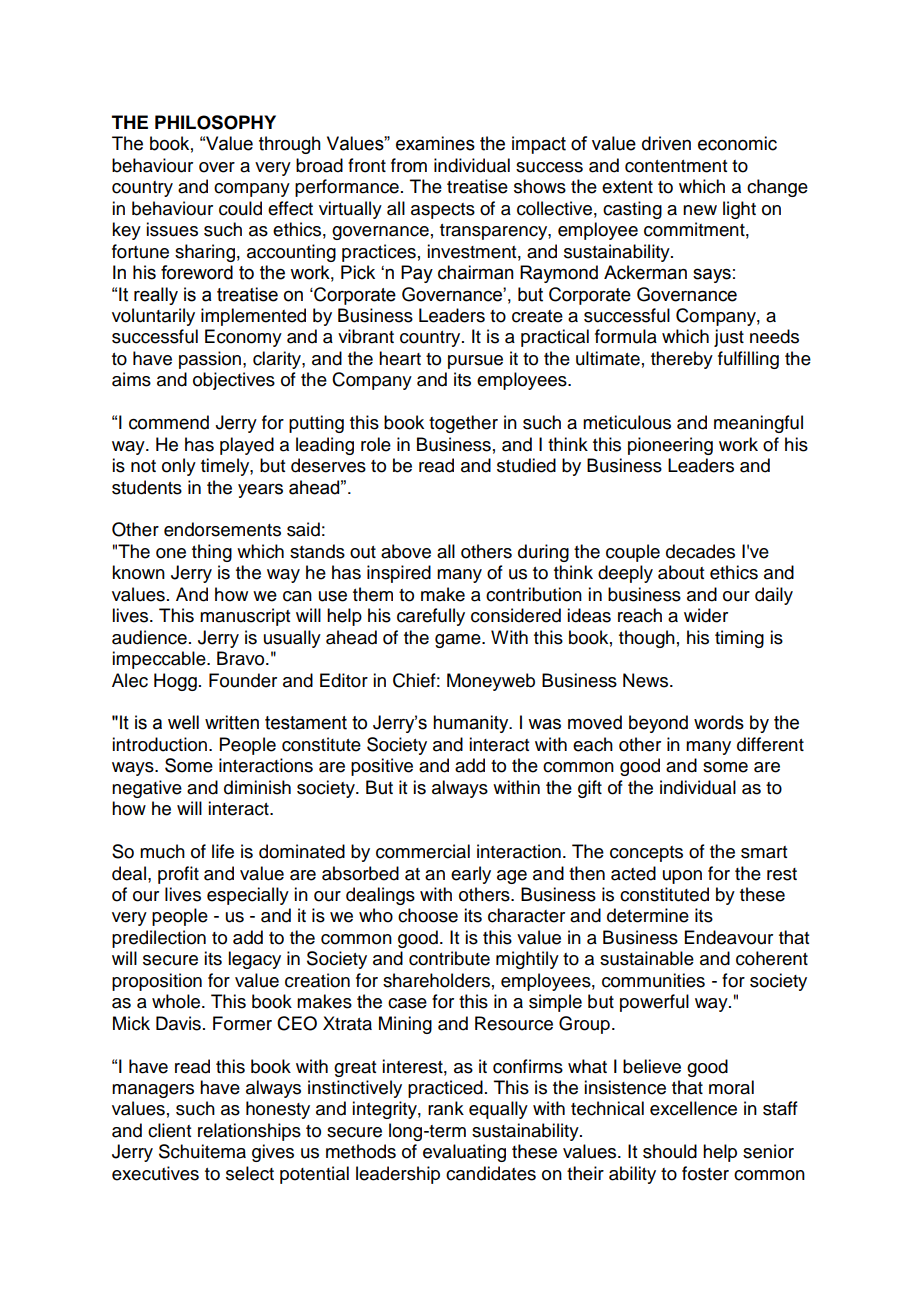 The image size is (924, 1308). What do you see at coordinates (234, 381) in the image?
I see `objectives` at bounding box center [234, 381].
